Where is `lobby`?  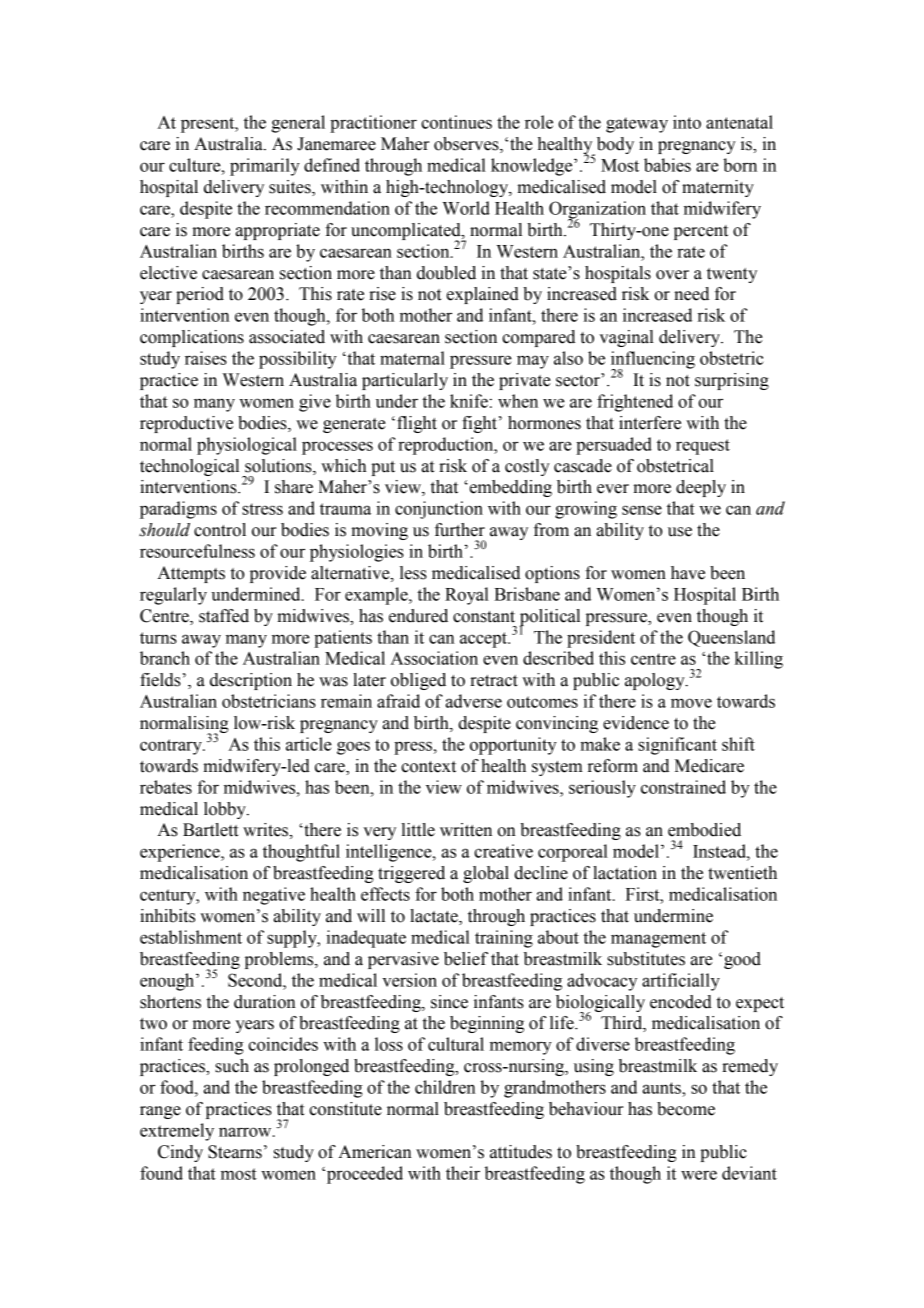
lobby is located at coordinates (226, 810).
